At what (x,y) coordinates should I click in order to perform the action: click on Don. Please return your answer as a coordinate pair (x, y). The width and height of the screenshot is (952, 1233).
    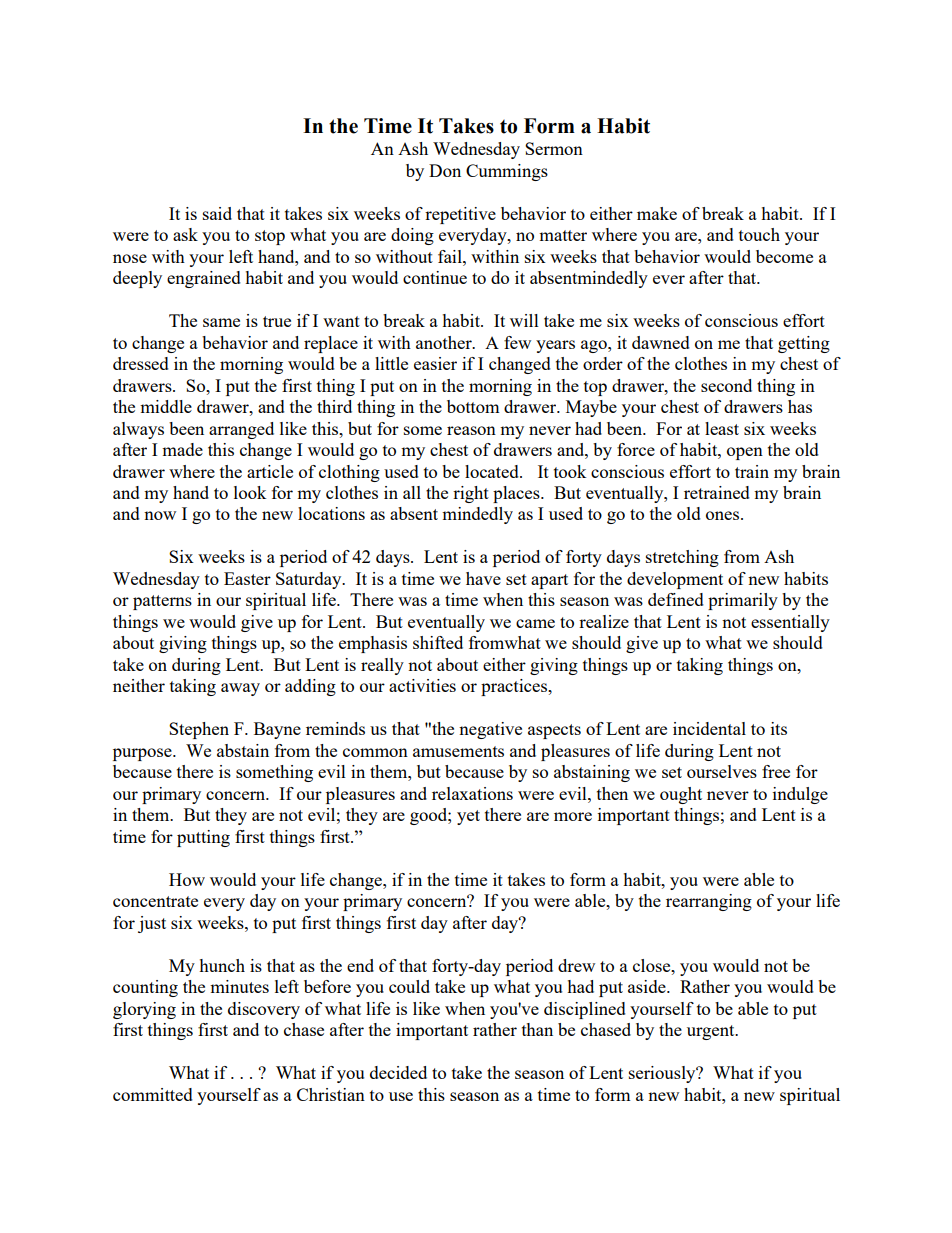
    Looking at the image, I should click on (445, 170).
